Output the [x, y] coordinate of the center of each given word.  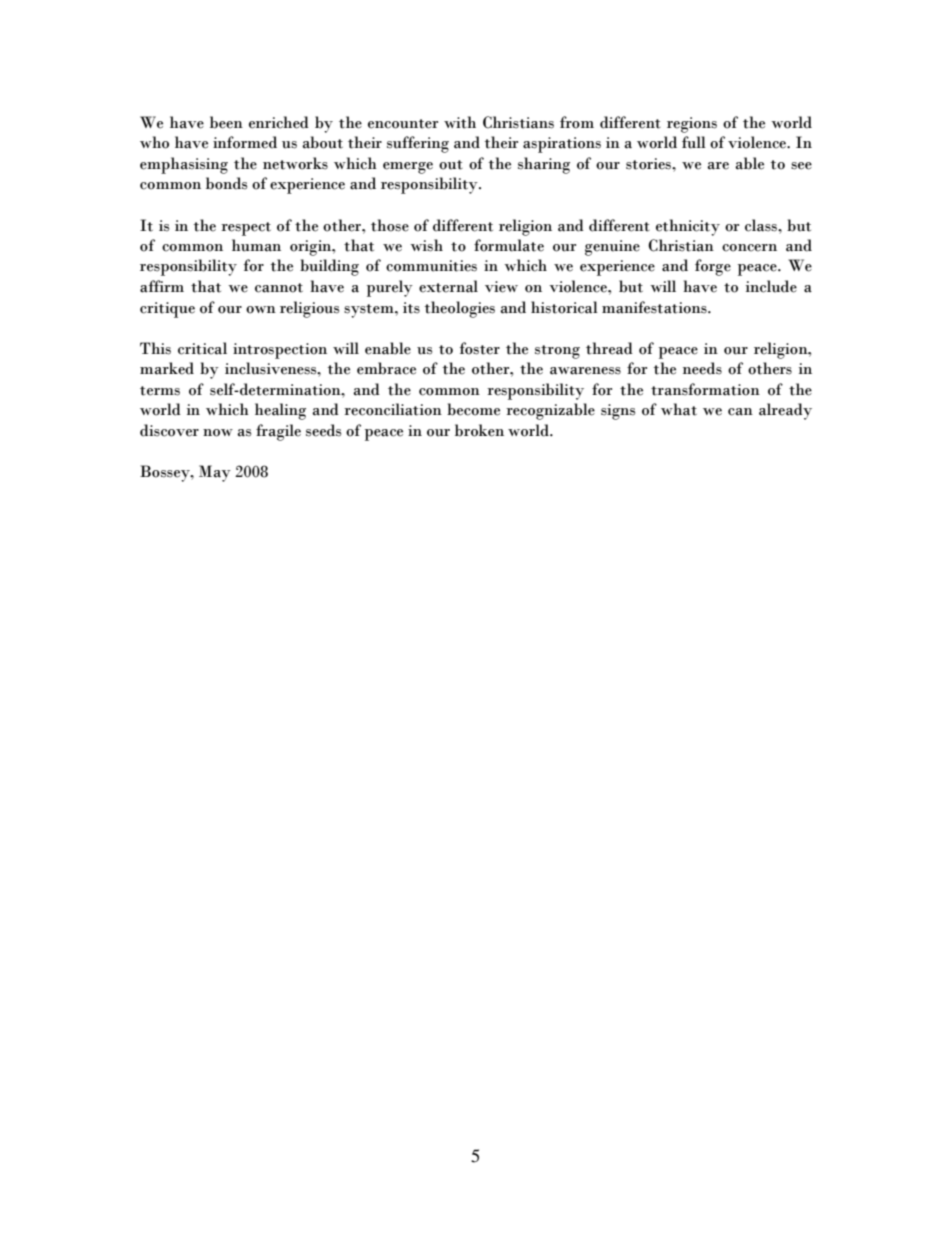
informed [245, 142]
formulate [509, 245]
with [460, 122]
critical [202, 348]
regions [692, 125]
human [256, 245]
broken [479, 430]
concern [749, 248]
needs [702, 368]
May [215, 473]
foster [480, 348]
